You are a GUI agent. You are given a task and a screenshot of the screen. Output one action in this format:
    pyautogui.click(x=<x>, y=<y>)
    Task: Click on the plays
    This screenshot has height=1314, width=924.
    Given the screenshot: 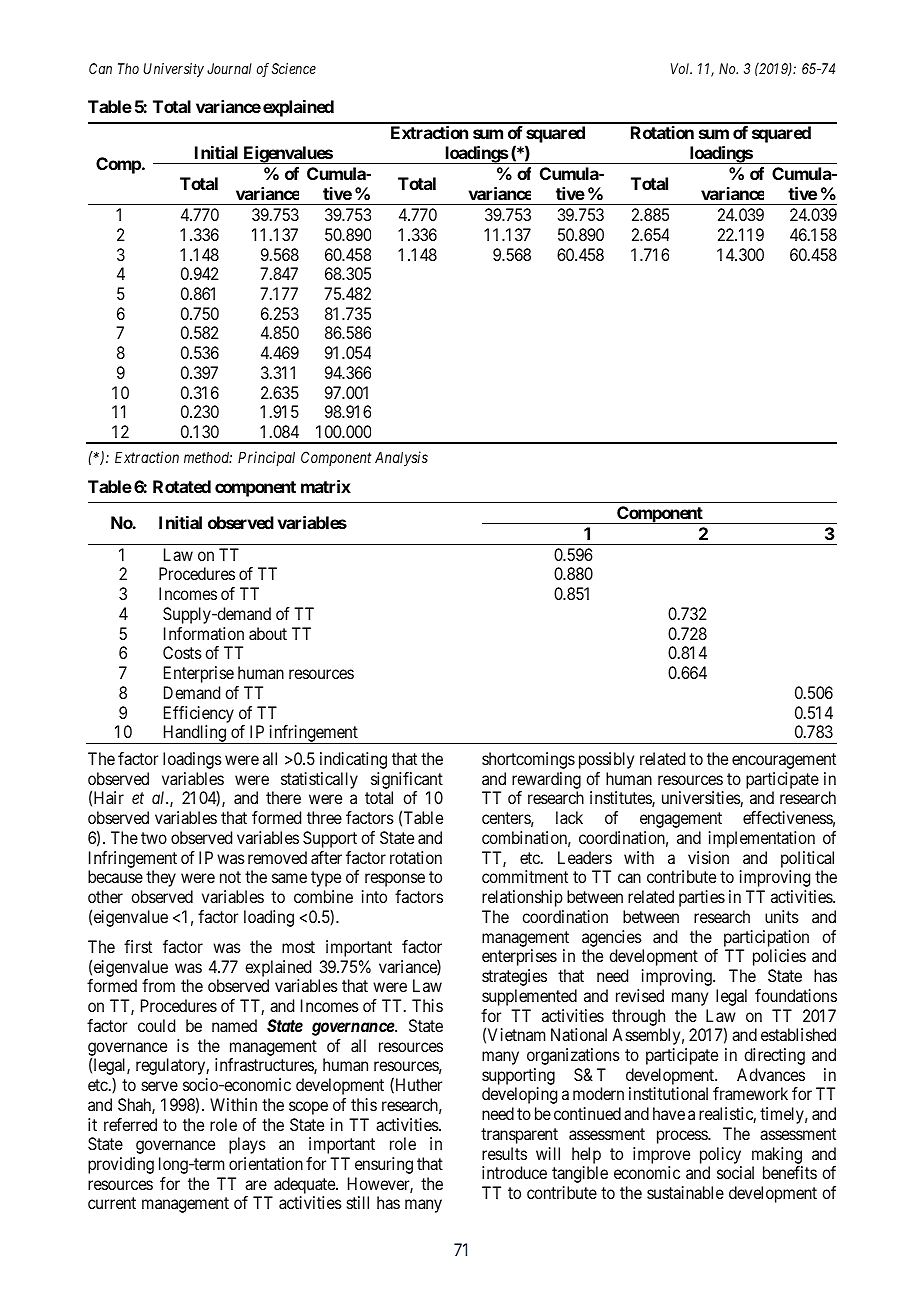 What is the action you would take?
    pyautogui.click(x=247, y=1145)
